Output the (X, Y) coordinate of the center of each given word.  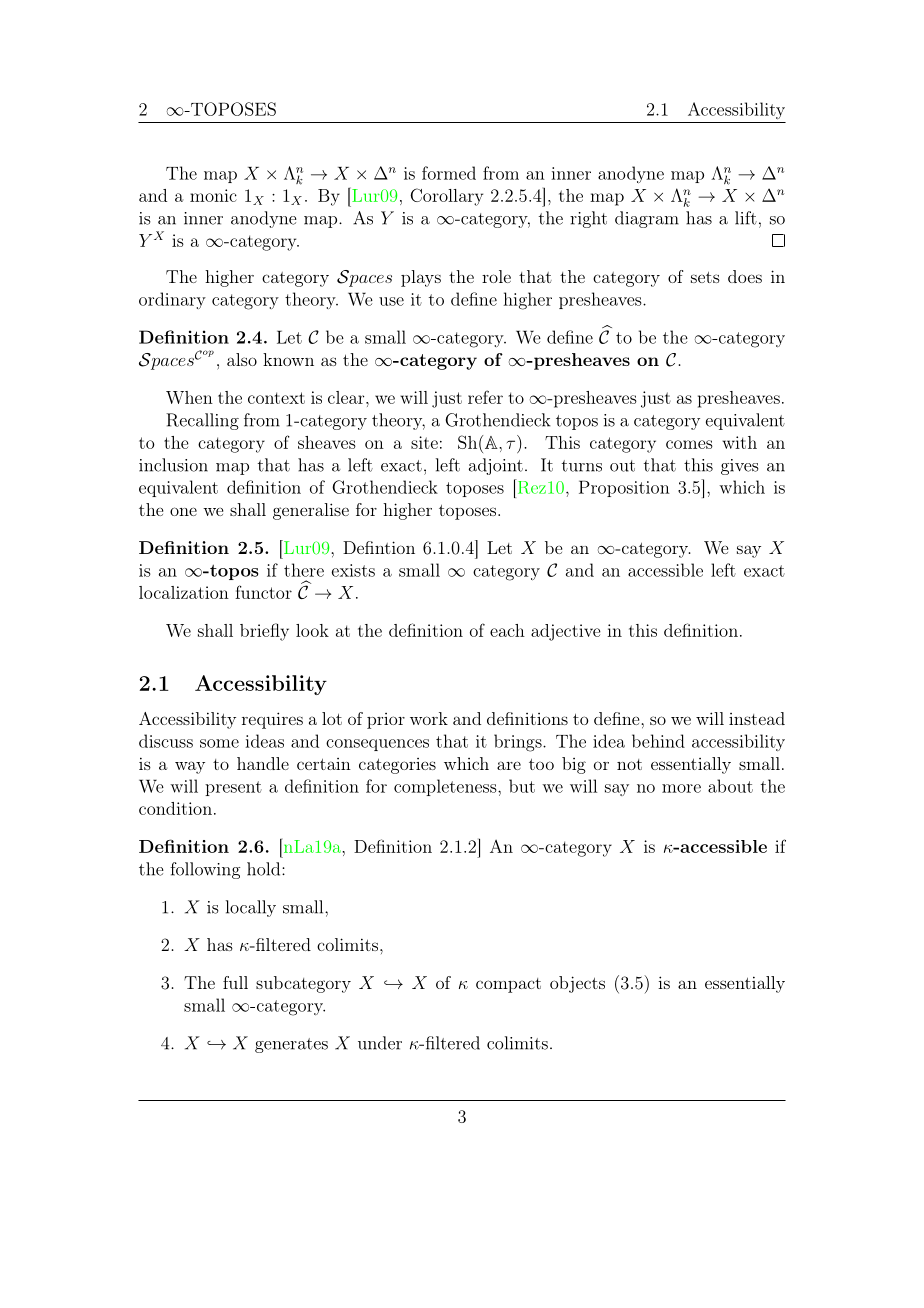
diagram (647, 219)
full (235, 982)
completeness (445, 787)
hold (265, 869)
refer (485, 397)
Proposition (624, 488)
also (242, 359)
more (681, 788)
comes (689, 444)
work (429, 718)
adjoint (496, 466)
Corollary (446, 197)
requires (272, 720)
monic (213, 195)
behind (658, 741)
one (183, 511)
